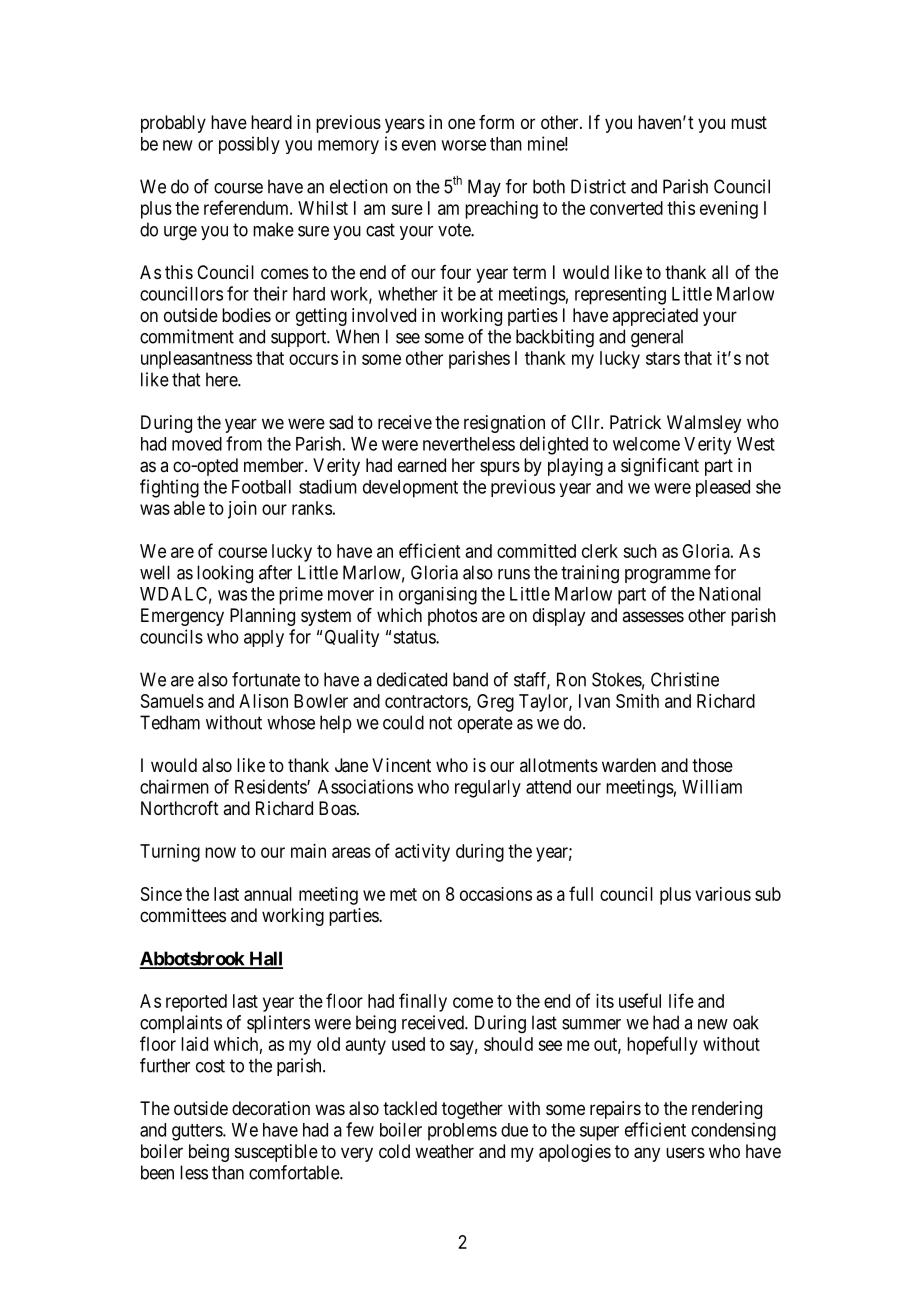 The height and width of the document is (1308, 924). Describe the element at coordinates (249, 145) in the document. I see `possibly` at that location.
